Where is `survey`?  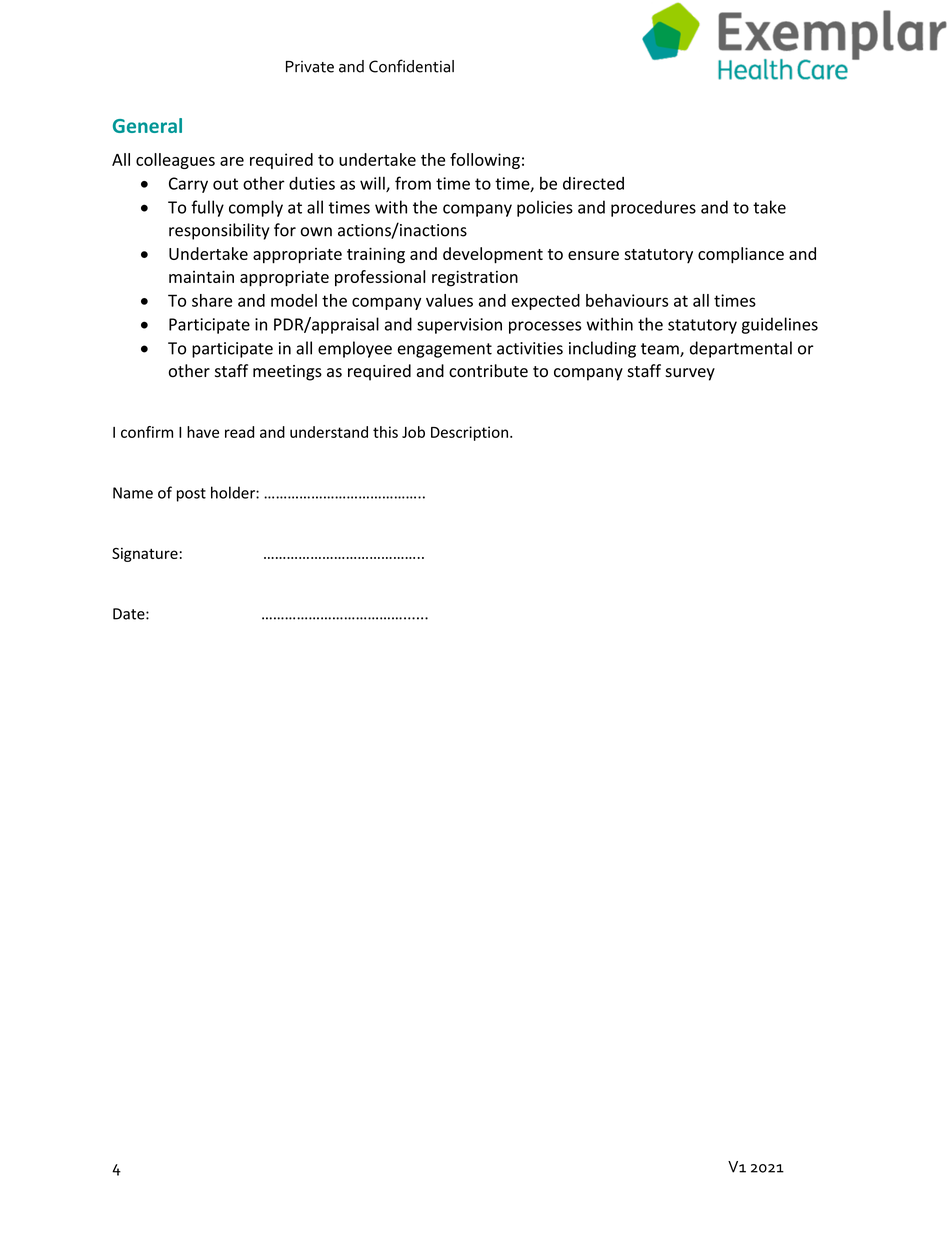 survey is located at coordinates (690, 374).
